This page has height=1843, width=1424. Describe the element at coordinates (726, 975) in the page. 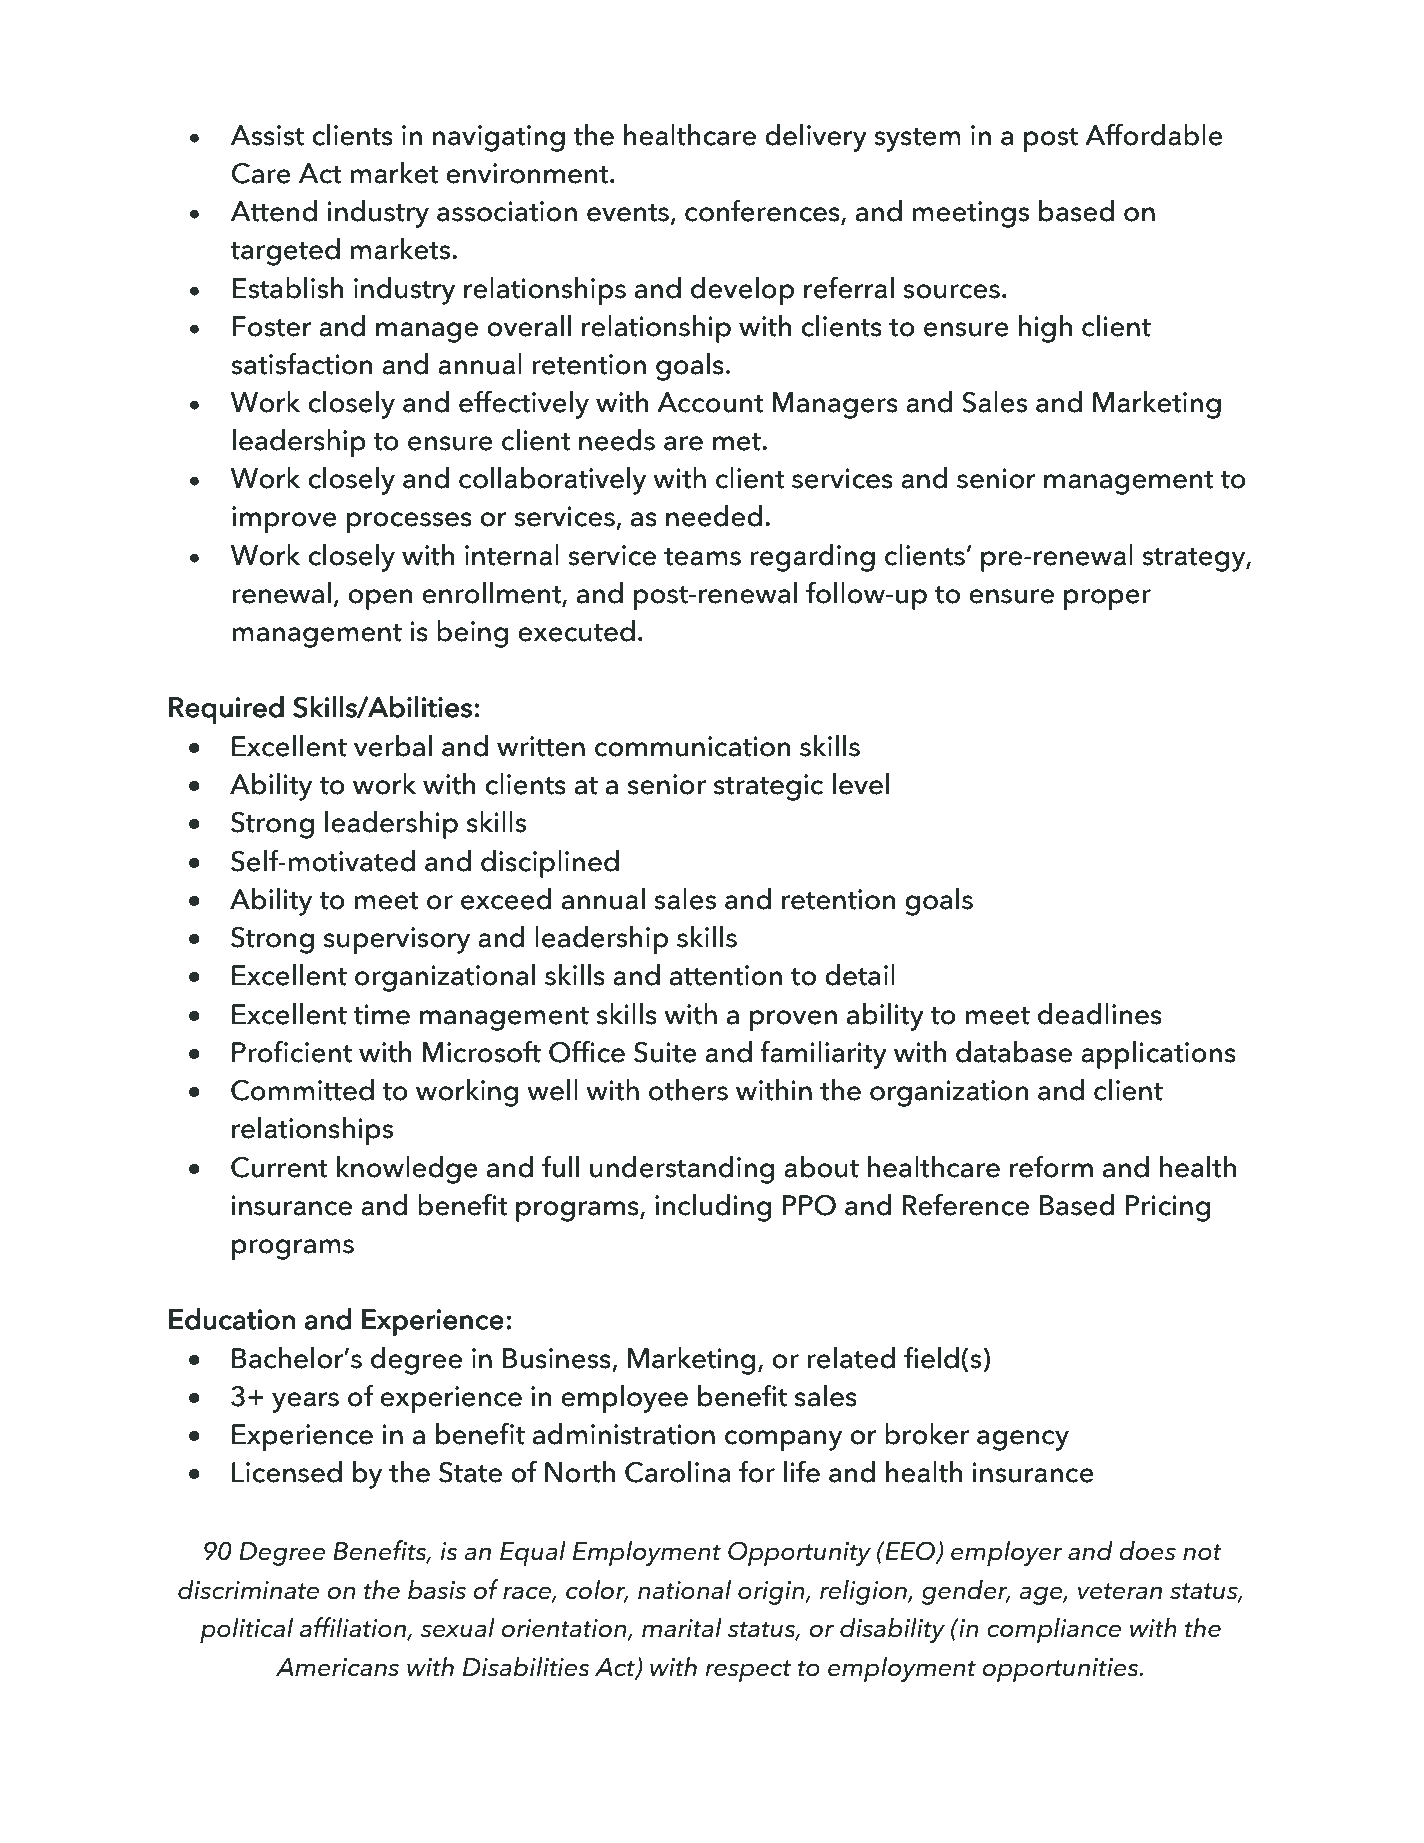

I see `attention` at that location.
